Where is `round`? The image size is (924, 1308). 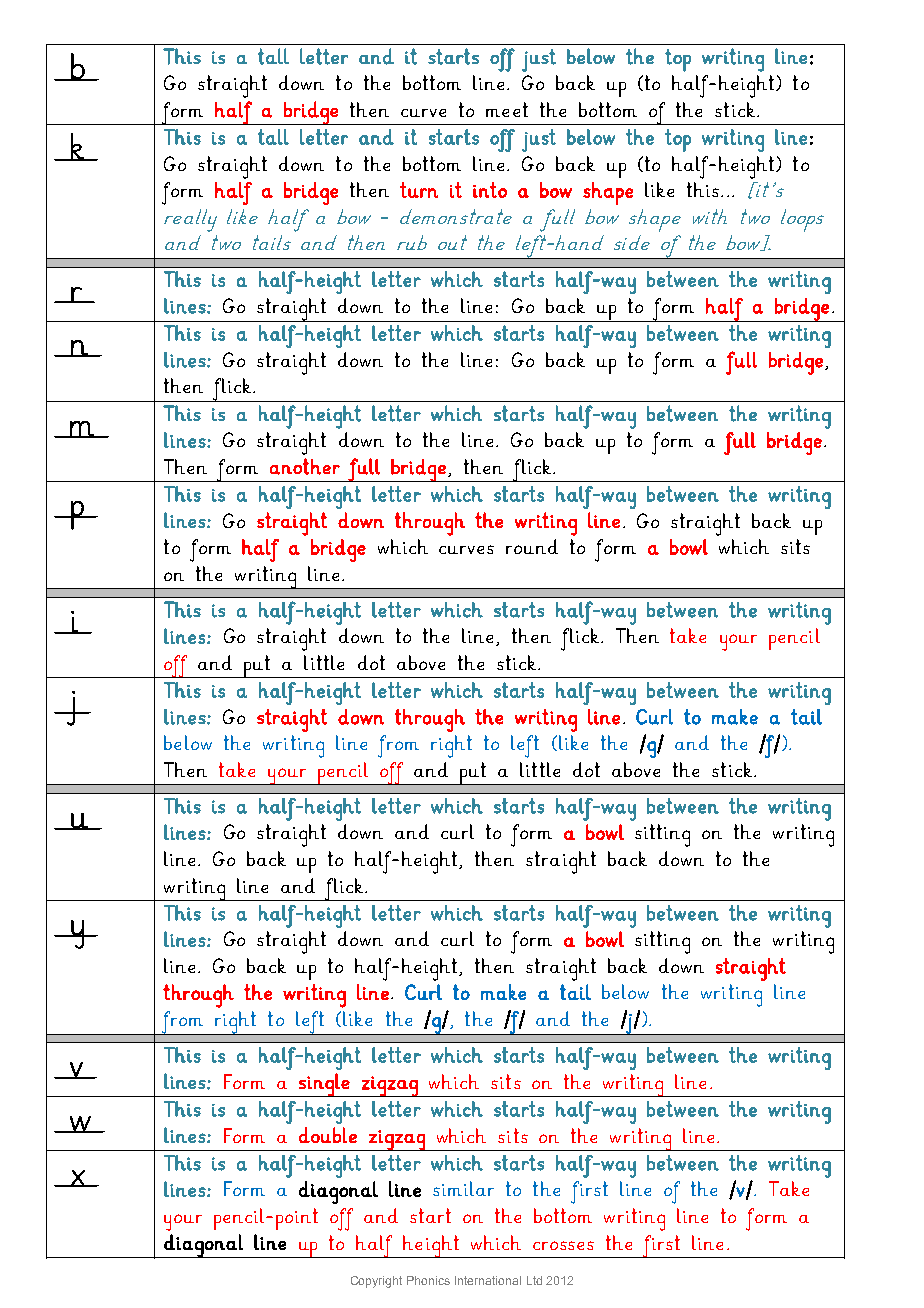 round is located at coordinates (532, 546).
